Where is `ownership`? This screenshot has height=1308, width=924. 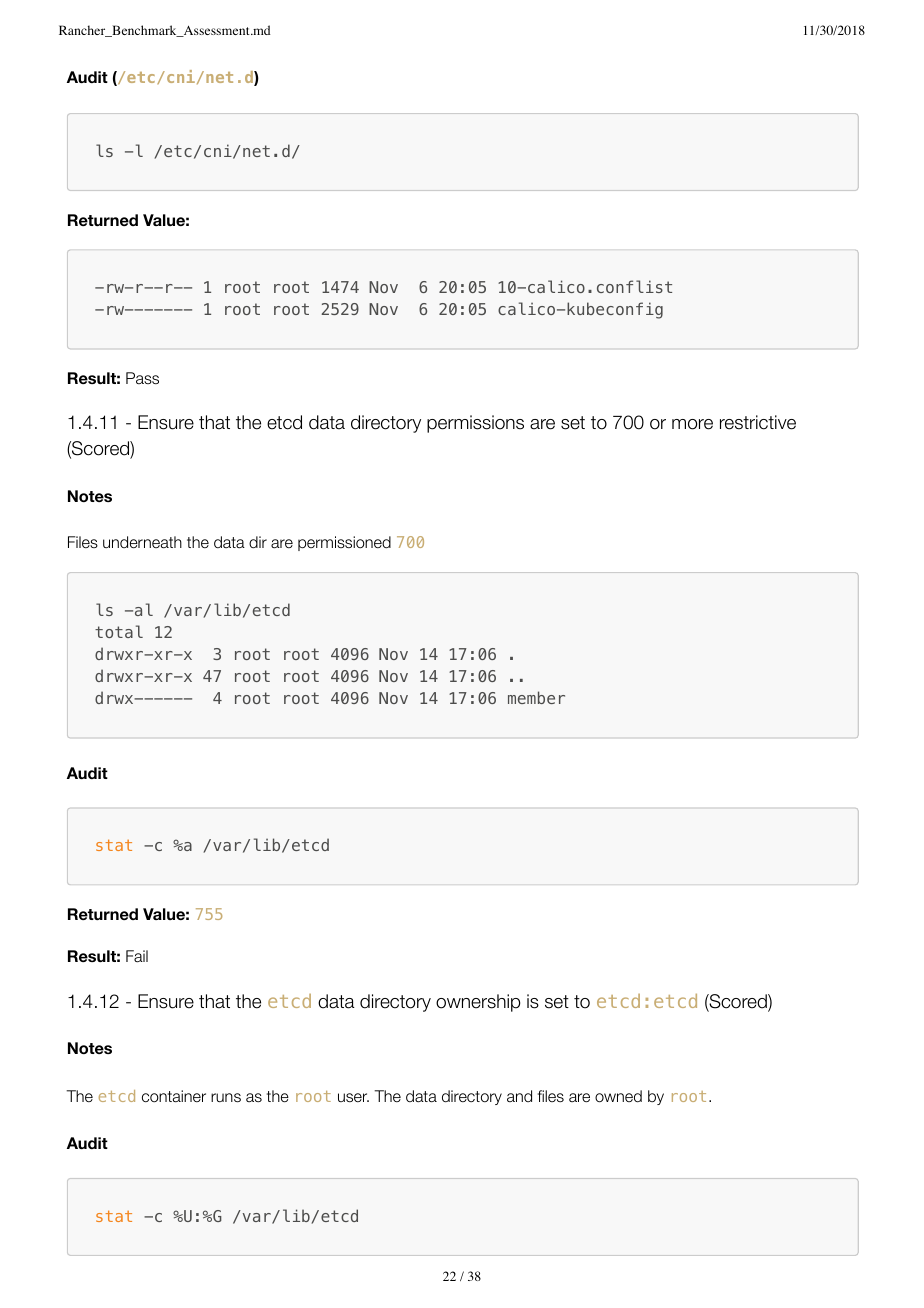 ownership is located at coordinates (478, 1003).
